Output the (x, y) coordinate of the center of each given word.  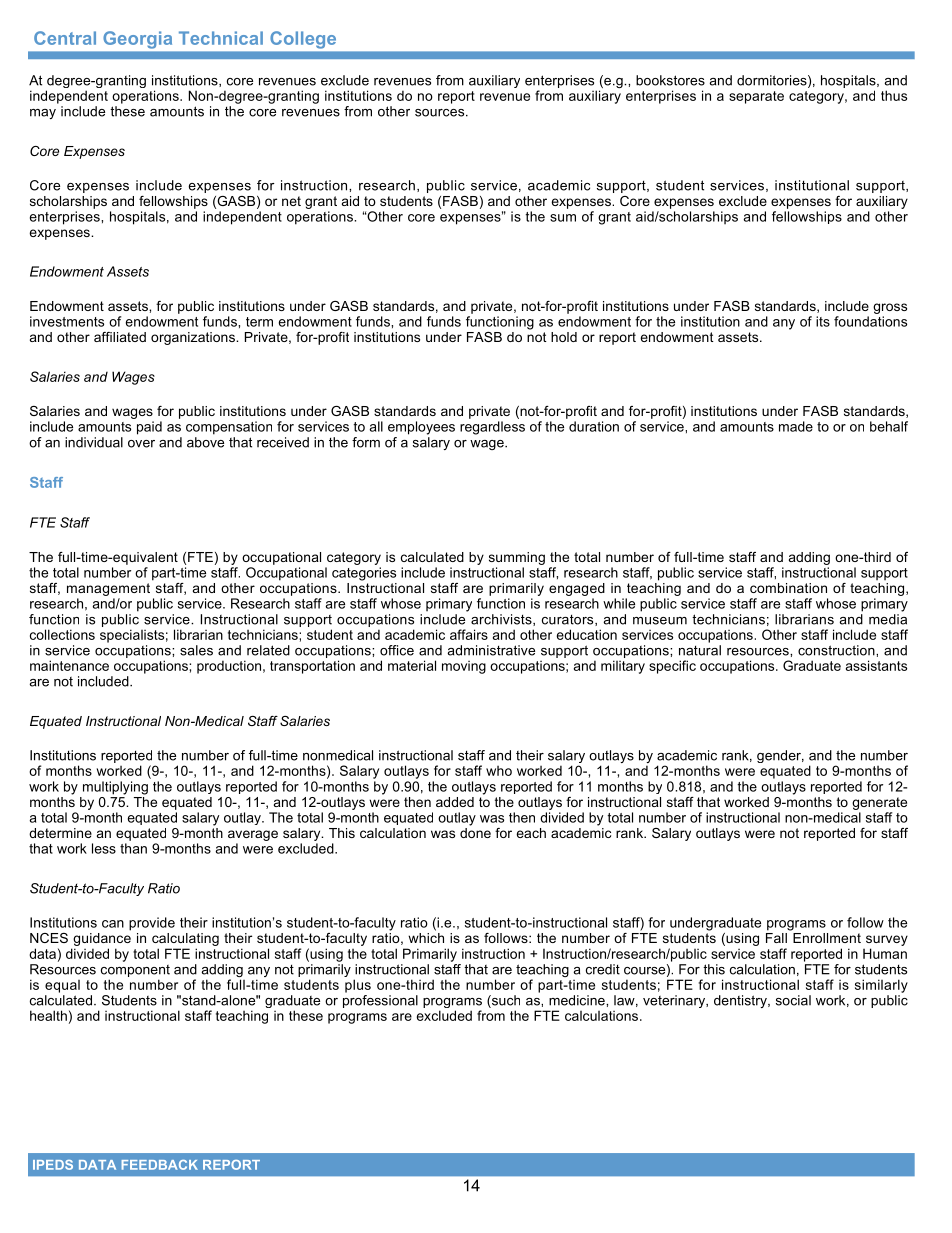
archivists (502, 620)
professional (380, 1000)
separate (756, 97)
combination (788, 588)
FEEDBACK (159, 1165)
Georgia (138, 39)
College (303, 39)
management (108, 589)
